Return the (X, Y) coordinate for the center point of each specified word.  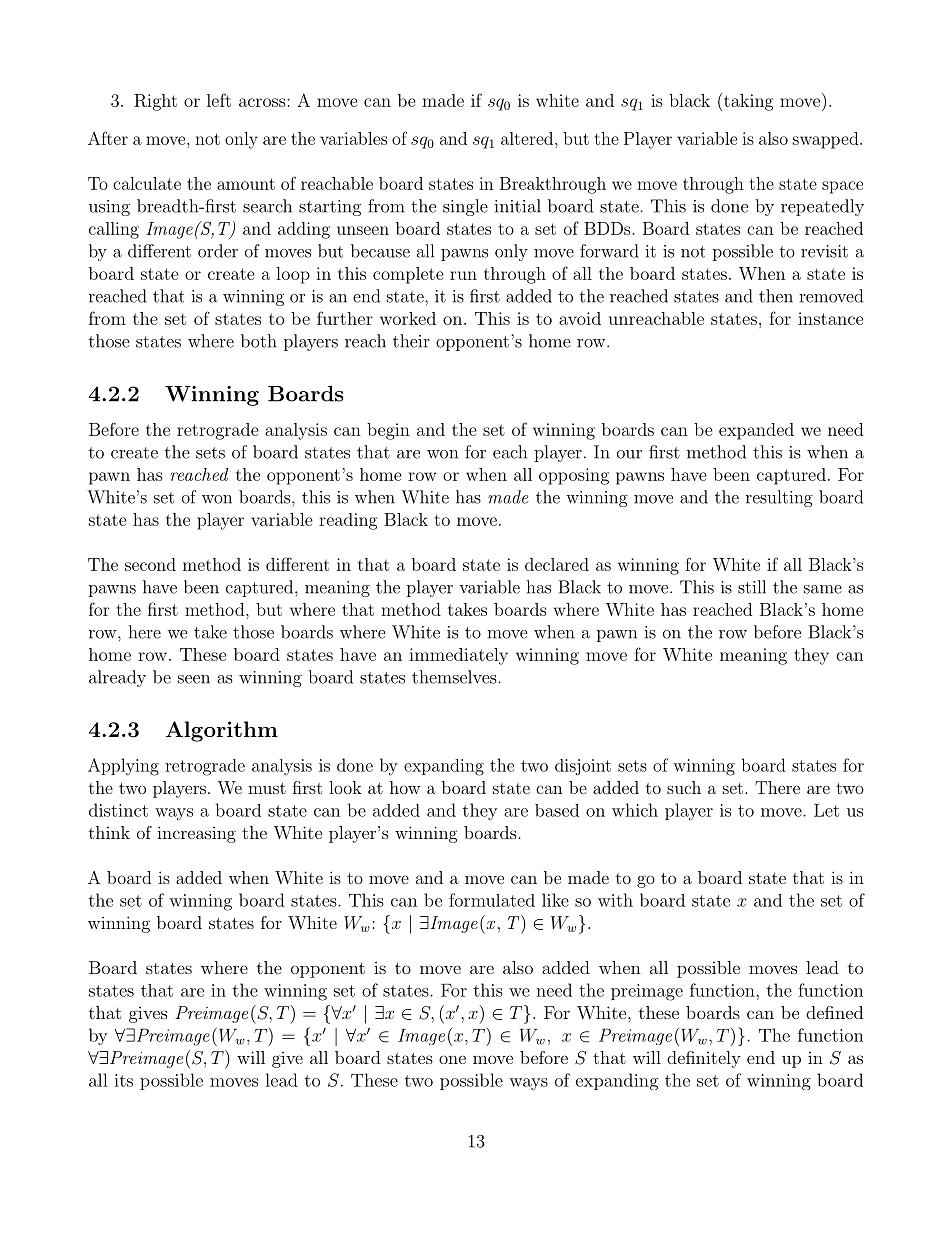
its (124, 1080)
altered (528, 138)
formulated (492, 900)
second (150, 564)
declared (557, 564)
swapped (827, 140)
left (219, 100)
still (752, 587)
